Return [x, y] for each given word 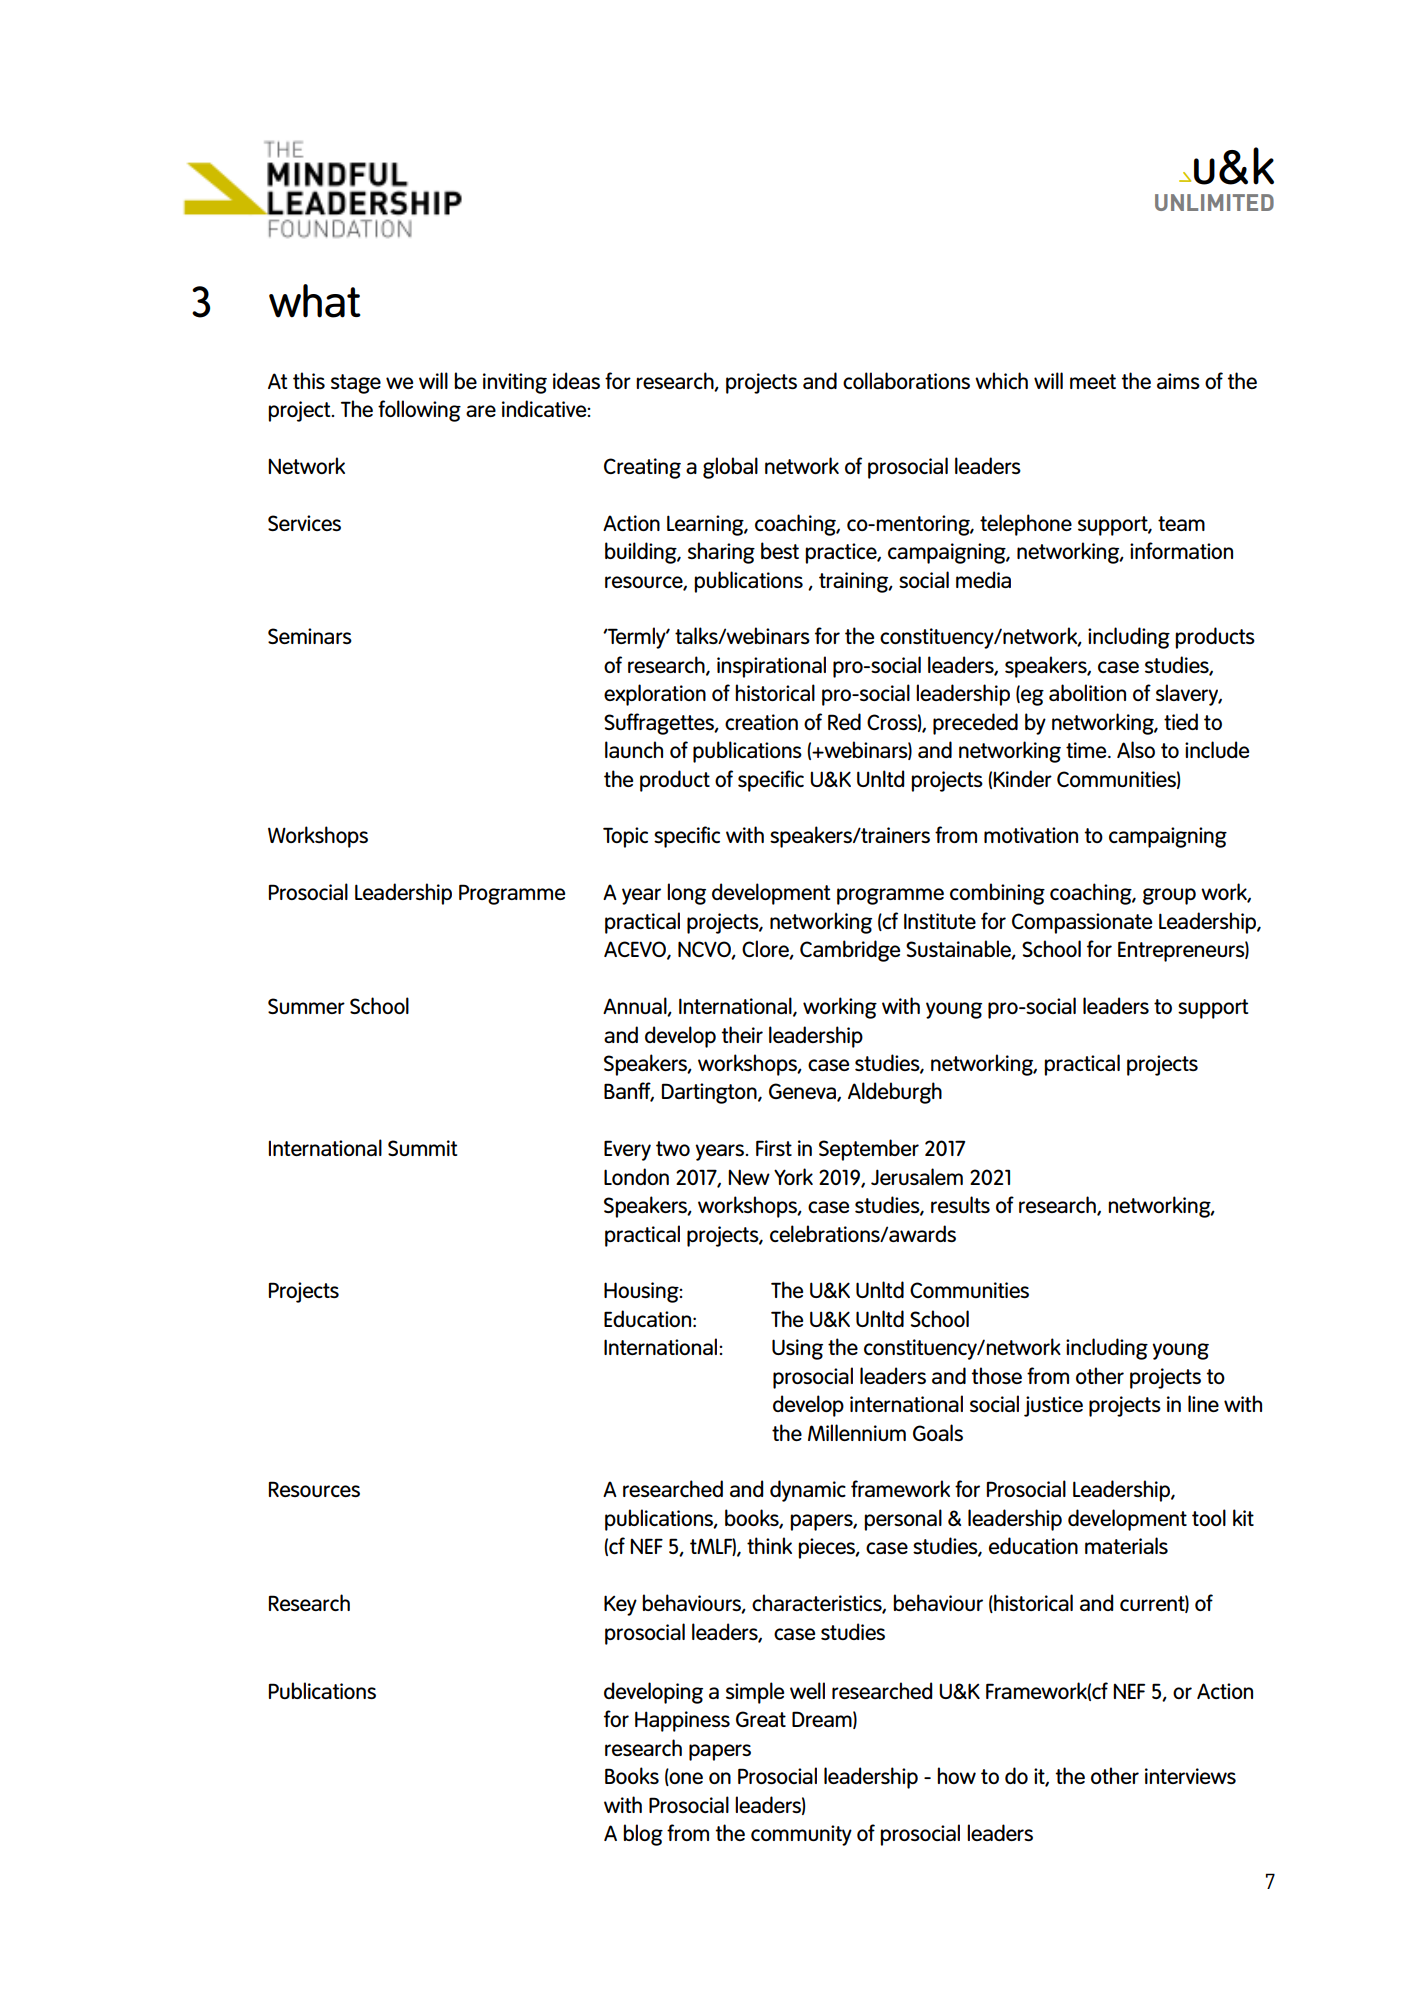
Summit [422, 1148]
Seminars [310, 636]
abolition [1087, 692]
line [1203, 1403]
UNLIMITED [1214, 202]
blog [643, 1835]
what [315, 301]
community [801, 1835]
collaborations [906, 380]
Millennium [857, 1432]
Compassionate [1082, 923]
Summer [306, 1006]
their [742, 1034]
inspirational [771, 667]
